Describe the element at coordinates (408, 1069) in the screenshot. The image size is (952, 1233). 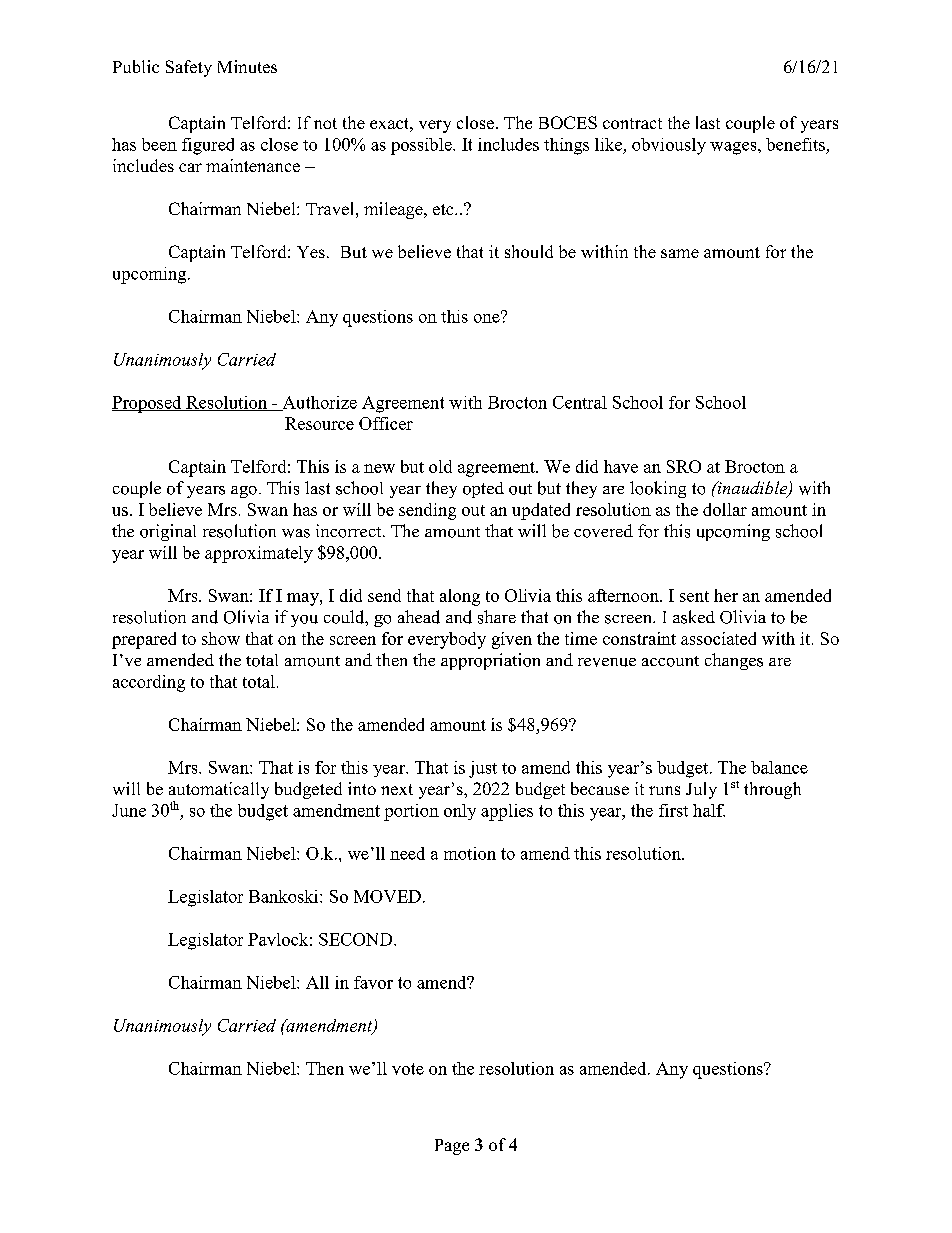
I see `vote` at that location.
